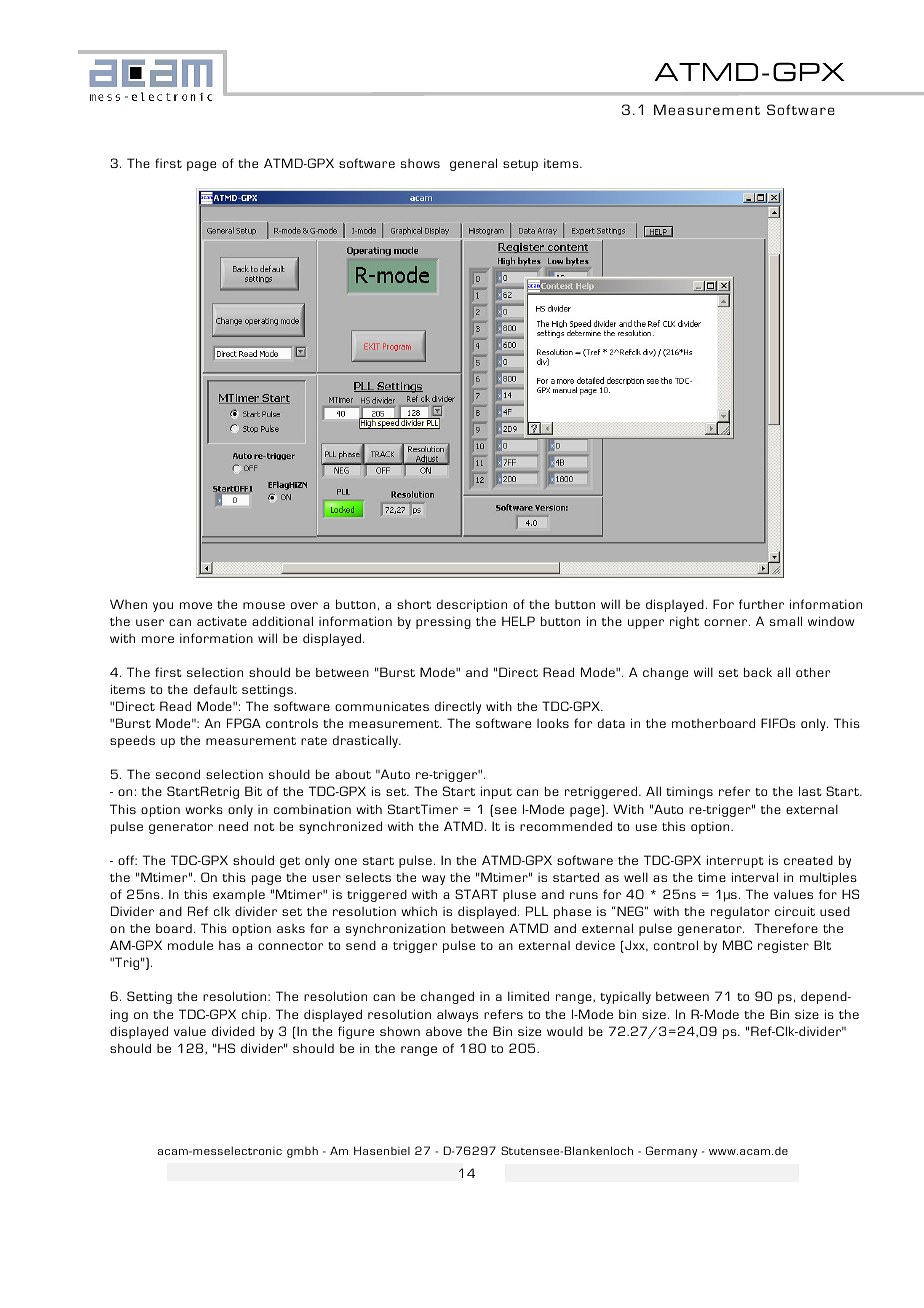 The image size is (924, 1308). Describe the element at coordinates (302, 1152) in the image. I see `gmbh` at that location.
